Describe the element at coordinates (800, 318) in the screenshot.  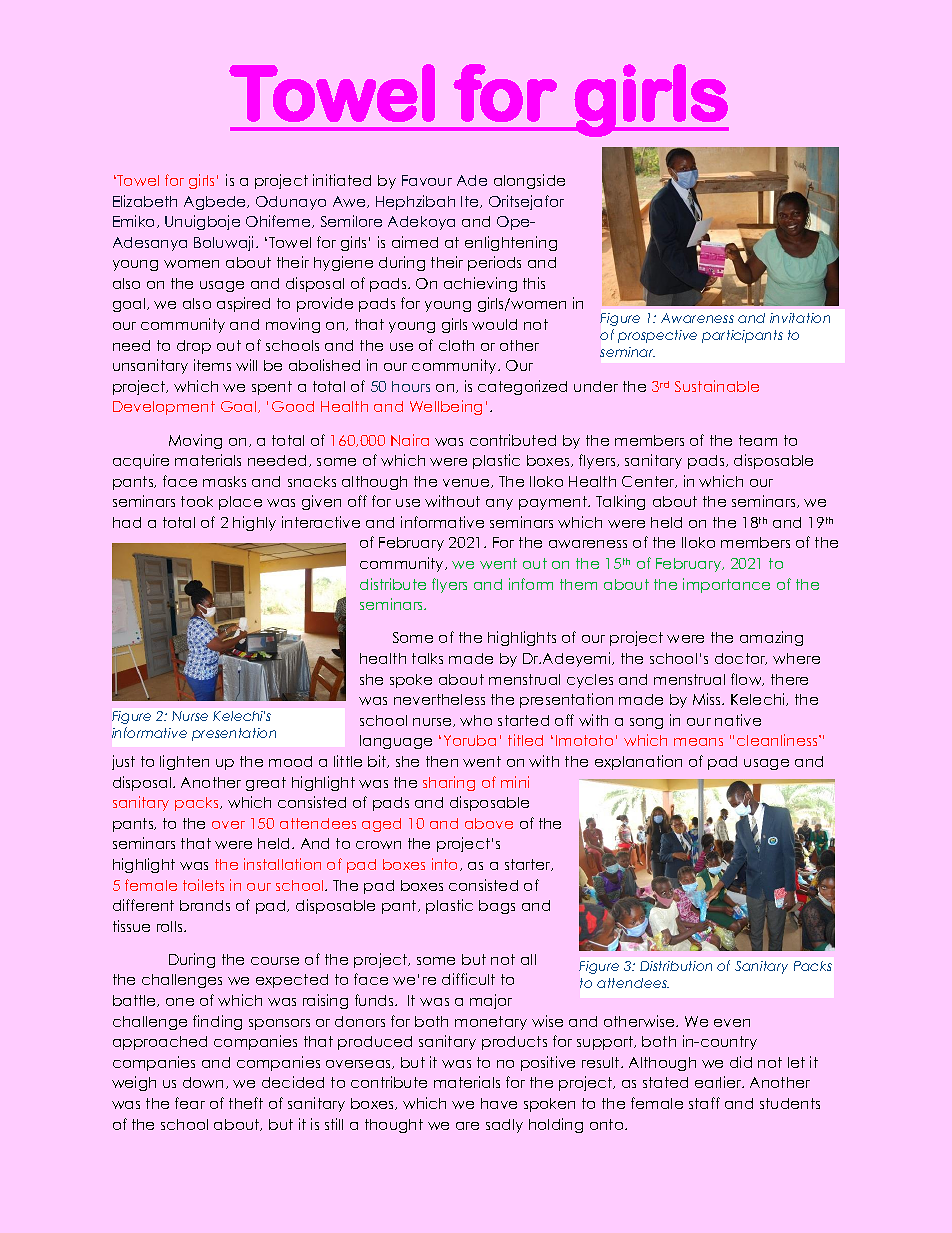
I see `invitation` at that location.
